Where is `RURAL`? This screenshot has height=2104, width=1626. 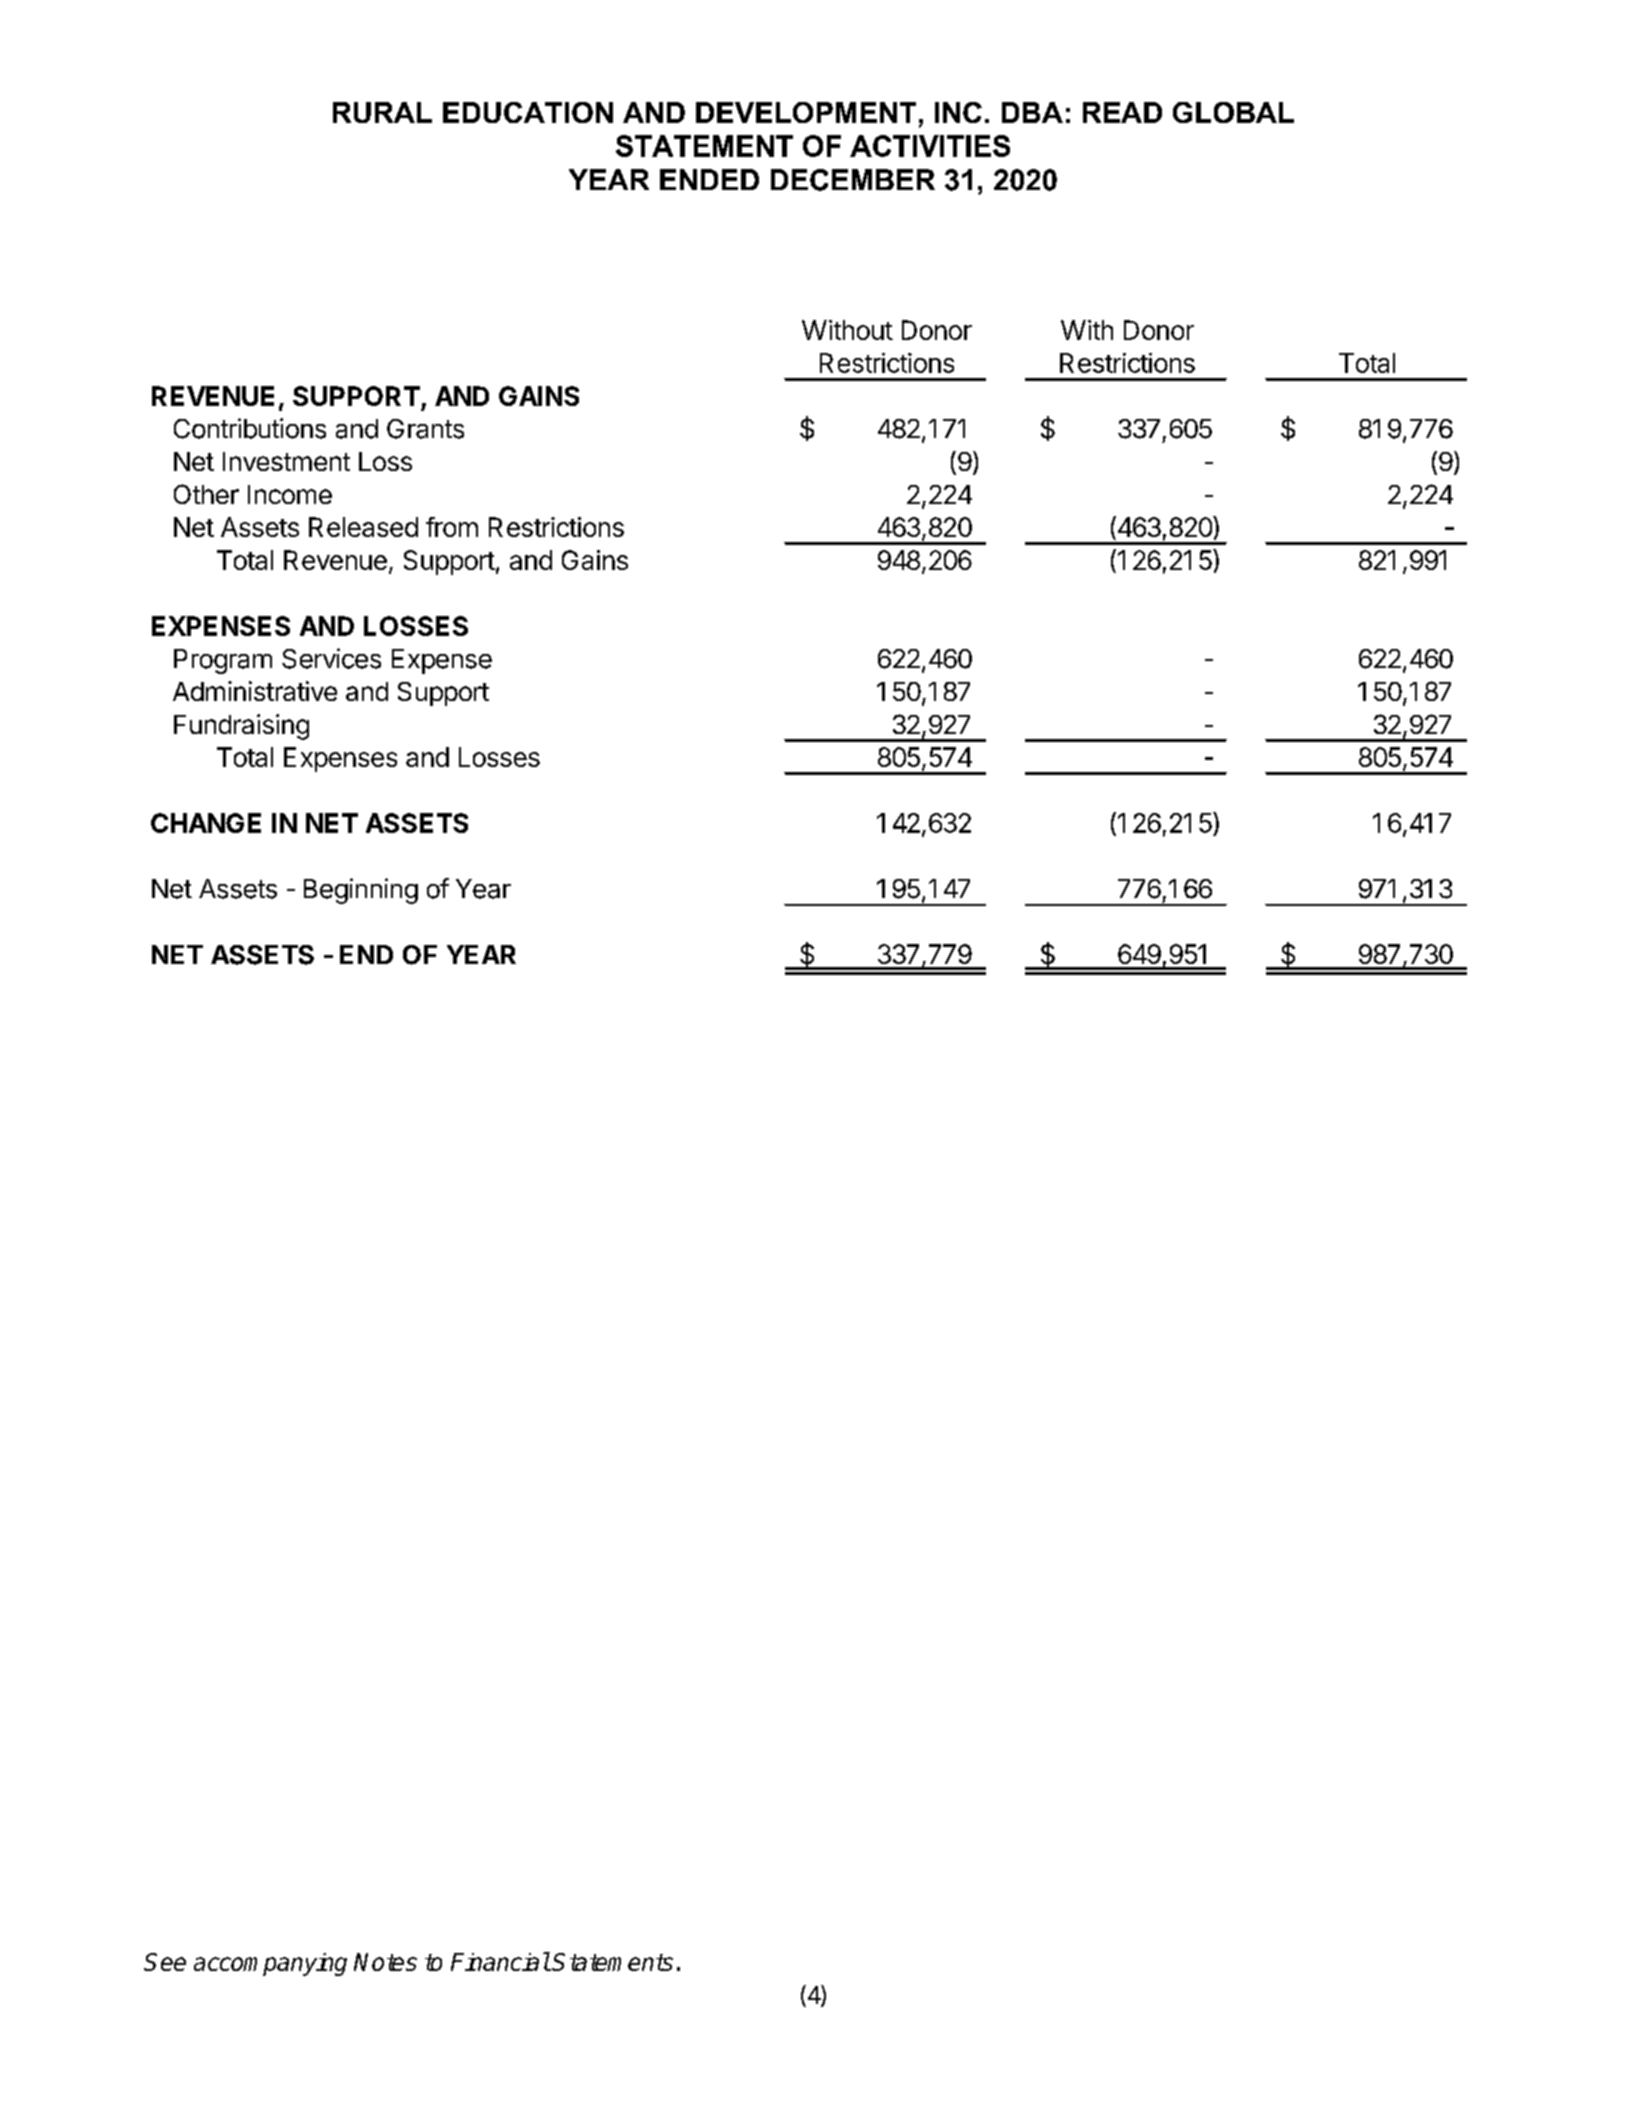
RURAL is located at coordinates (382, 112).
